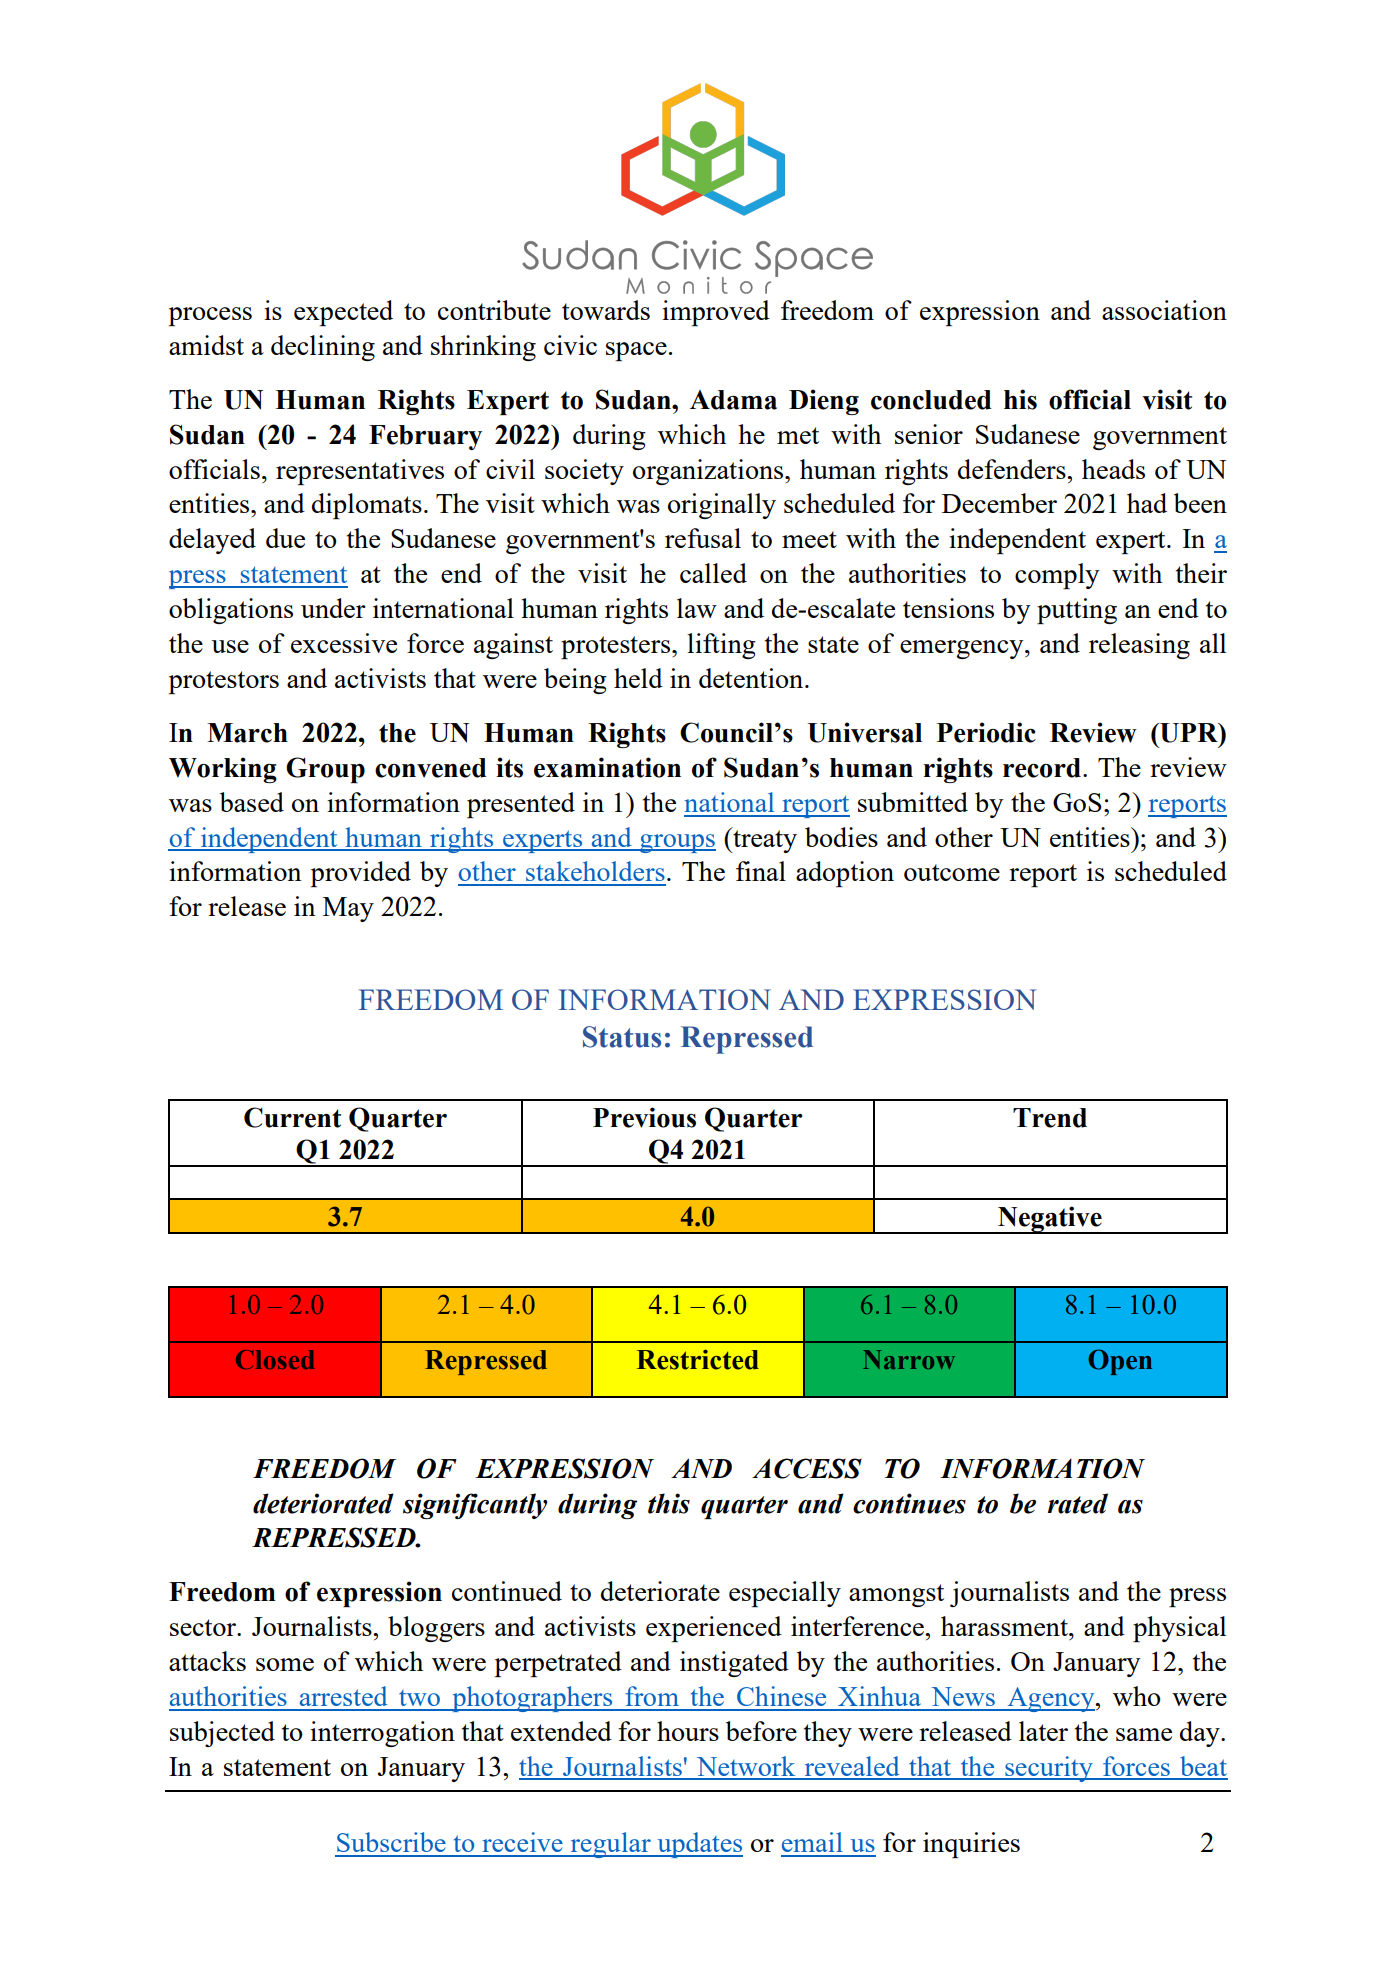  Describe the element at coordinates (1042, 768) in the document. I see `record` at that location.
